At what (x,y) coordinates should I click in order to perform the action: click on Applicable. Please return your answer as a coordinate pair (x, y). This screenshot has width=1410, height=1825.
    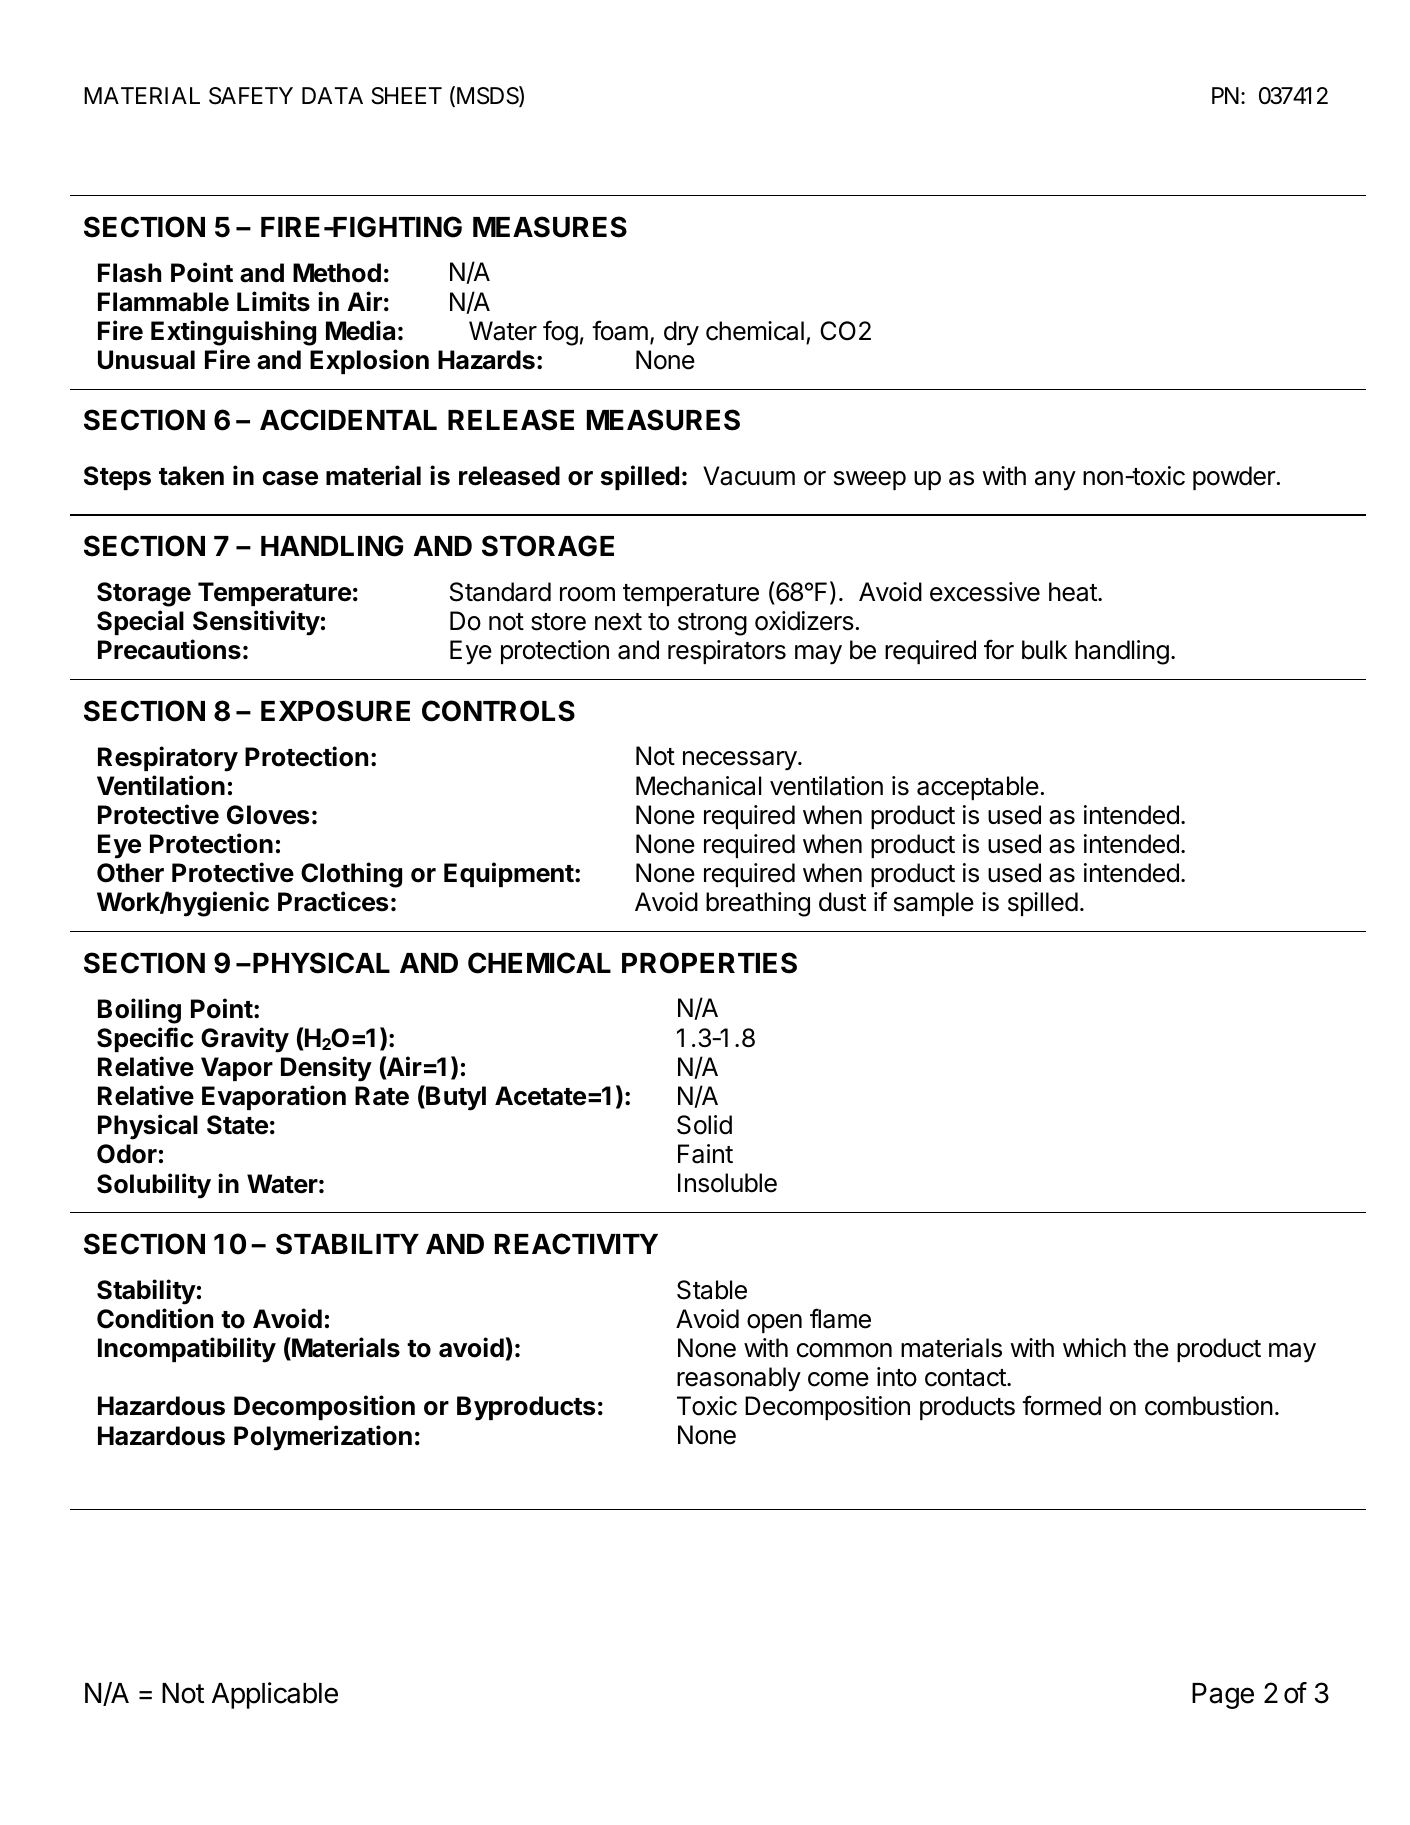
    Looking at the image, I should click on (275, 1695).
